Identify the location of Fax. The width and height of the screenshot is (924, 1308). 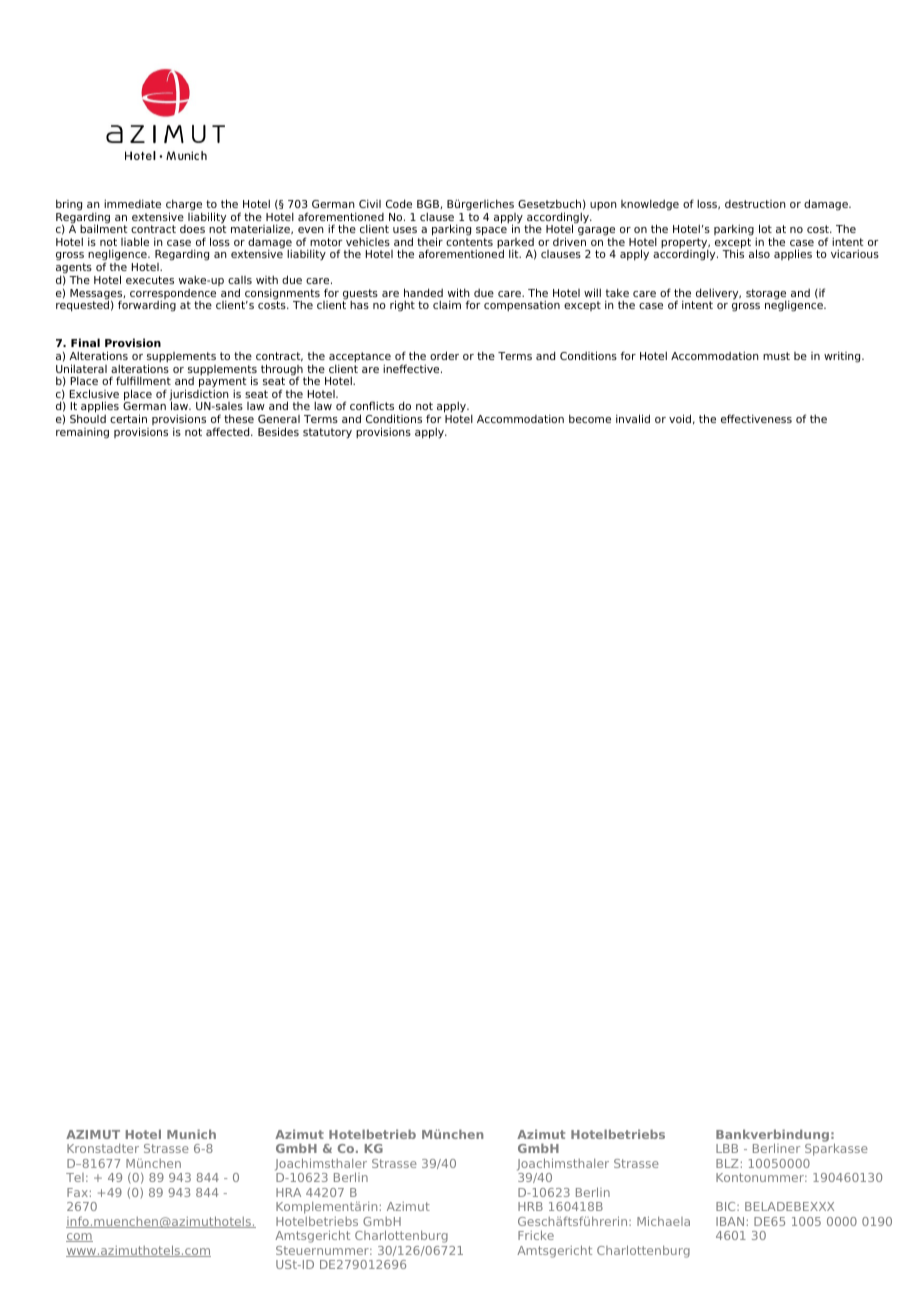
(77, 1192).
